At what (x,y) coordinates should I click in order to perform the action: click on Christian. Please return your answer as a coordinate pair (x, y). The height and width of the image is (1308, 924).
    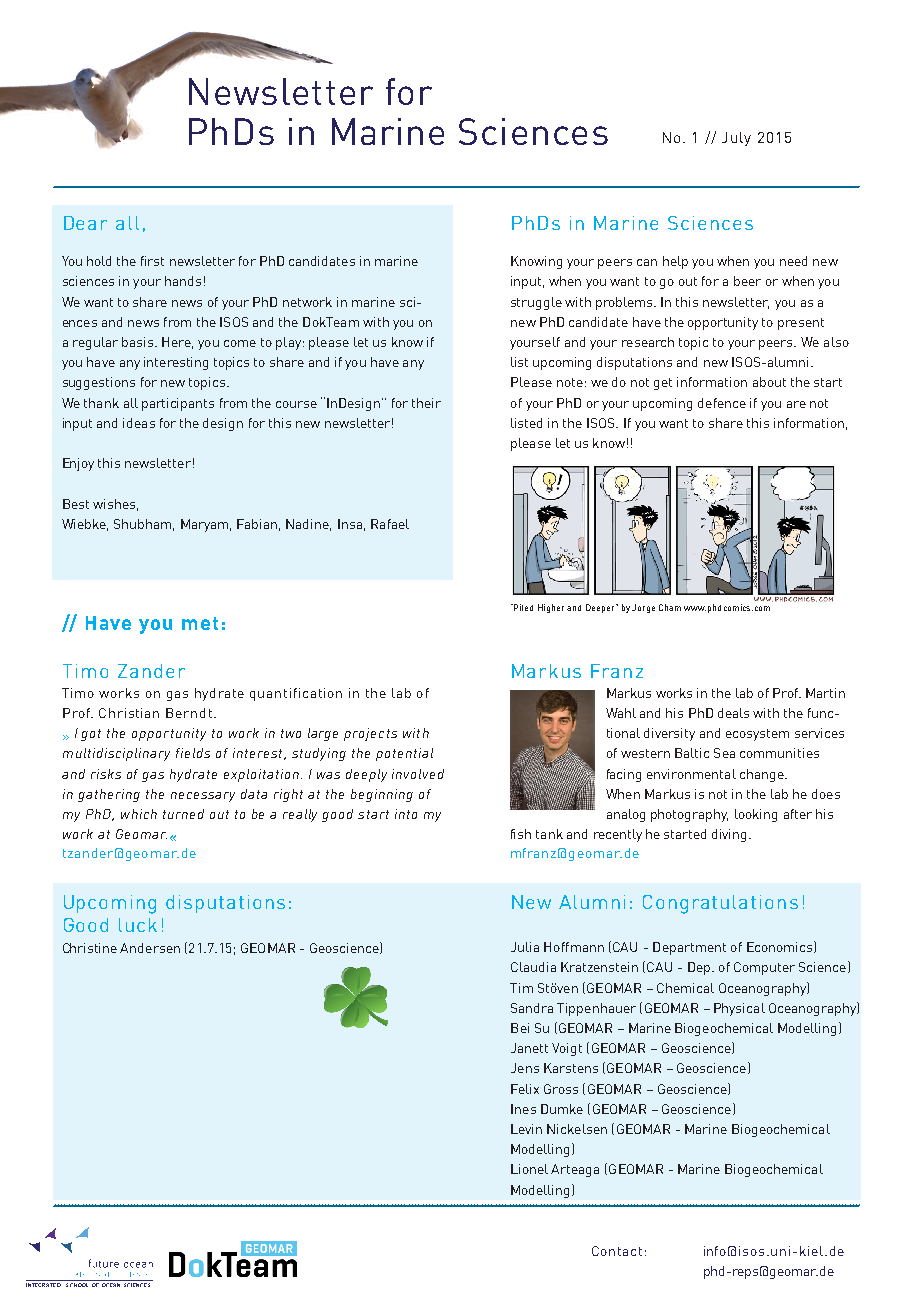
    Looking at the image, I should click on (129, 713).
